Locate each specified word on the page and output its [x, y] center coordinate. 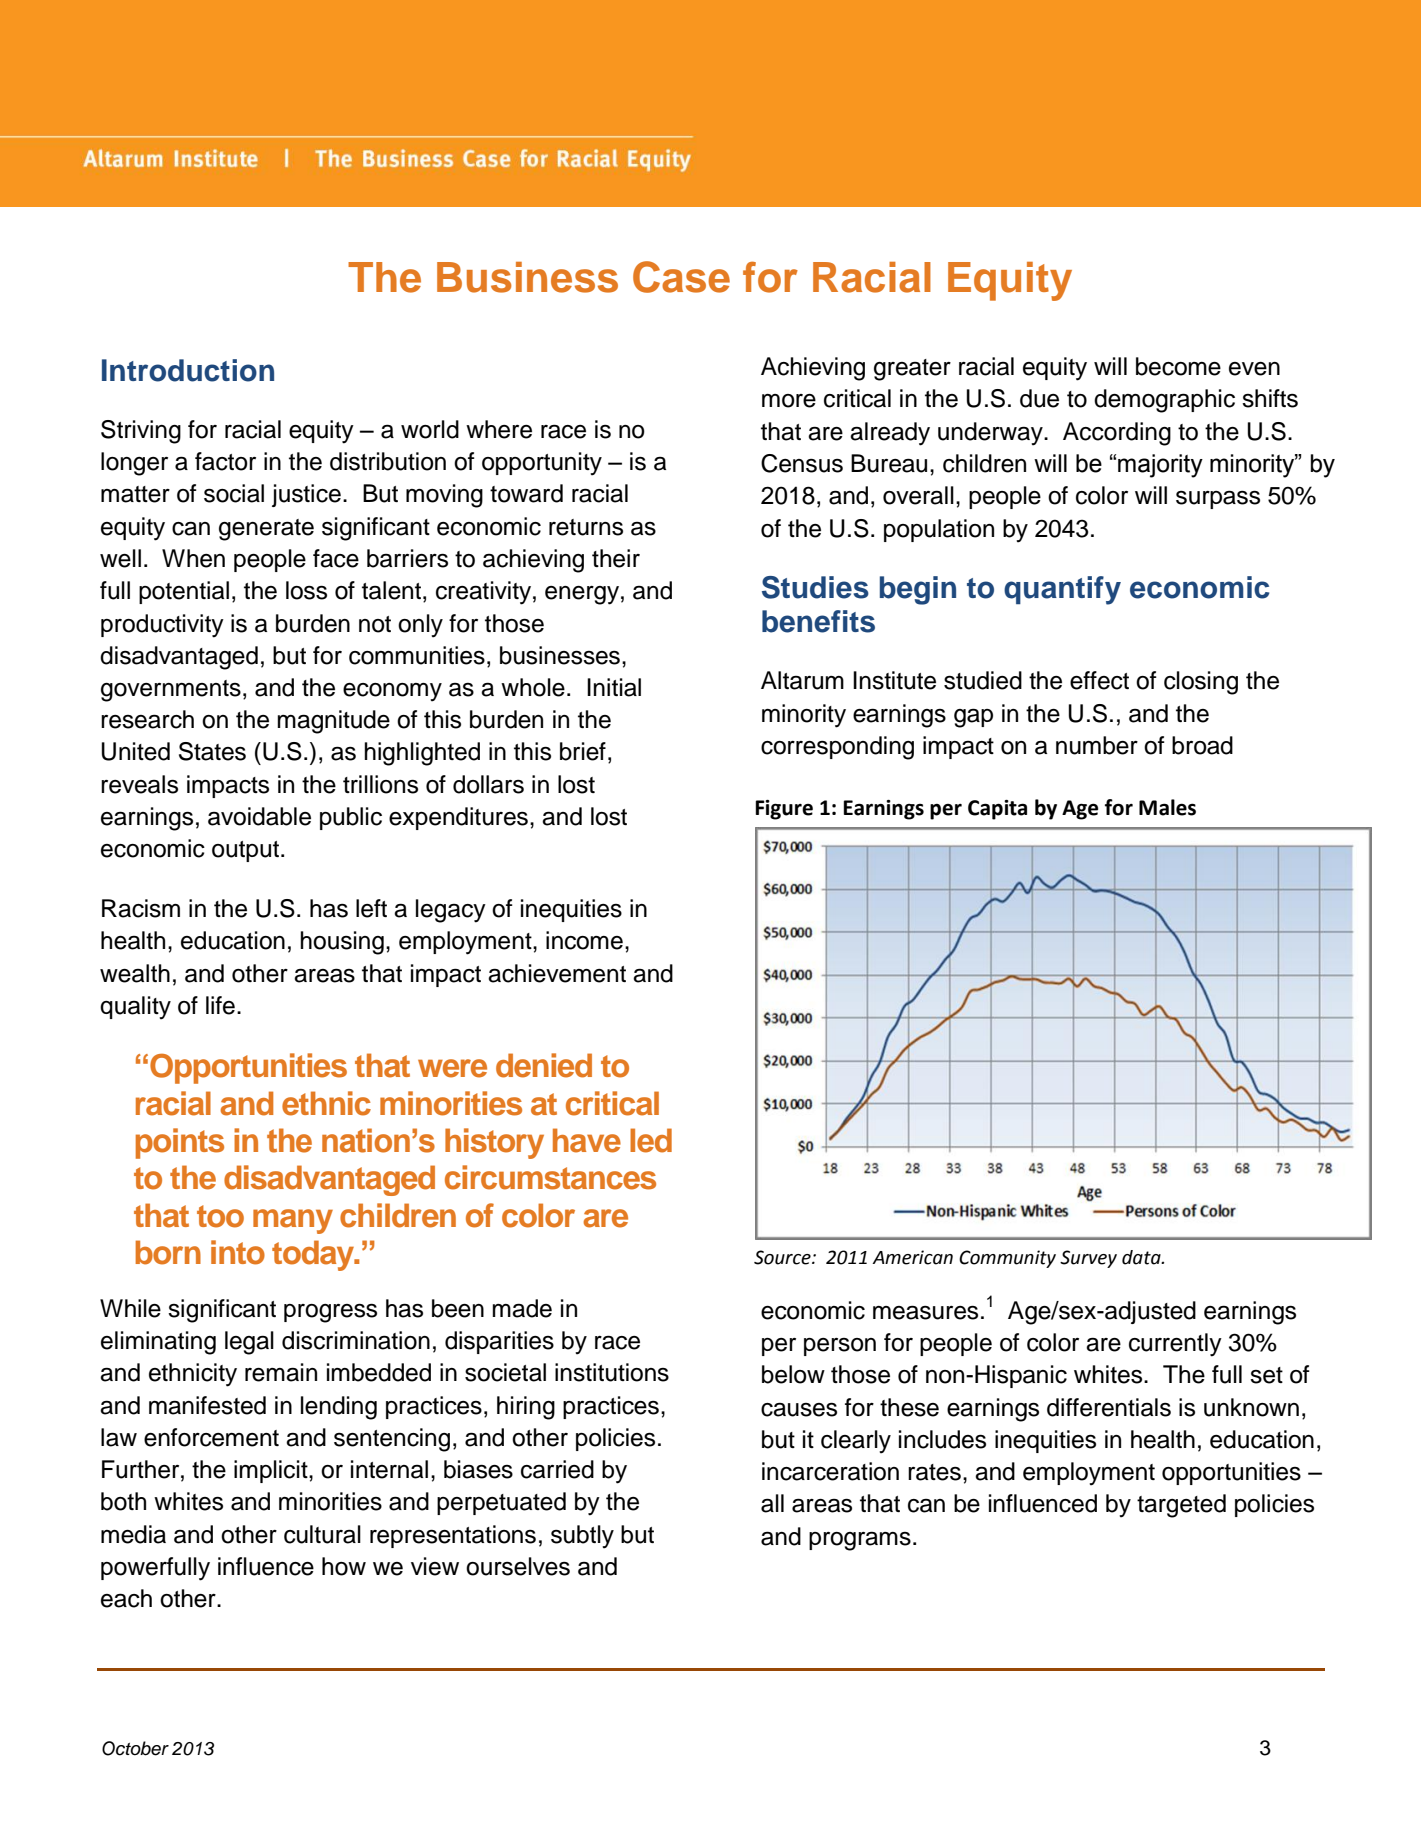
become [1178, 366]
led [651, 1140]
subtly [582, 1537]
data [1142, 1257]
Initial [614, 687]
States [212, 751]
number [1097, 745]
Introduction [188, 370]
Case [681, 277]
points [180, 1143]
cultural [322, 1534]
